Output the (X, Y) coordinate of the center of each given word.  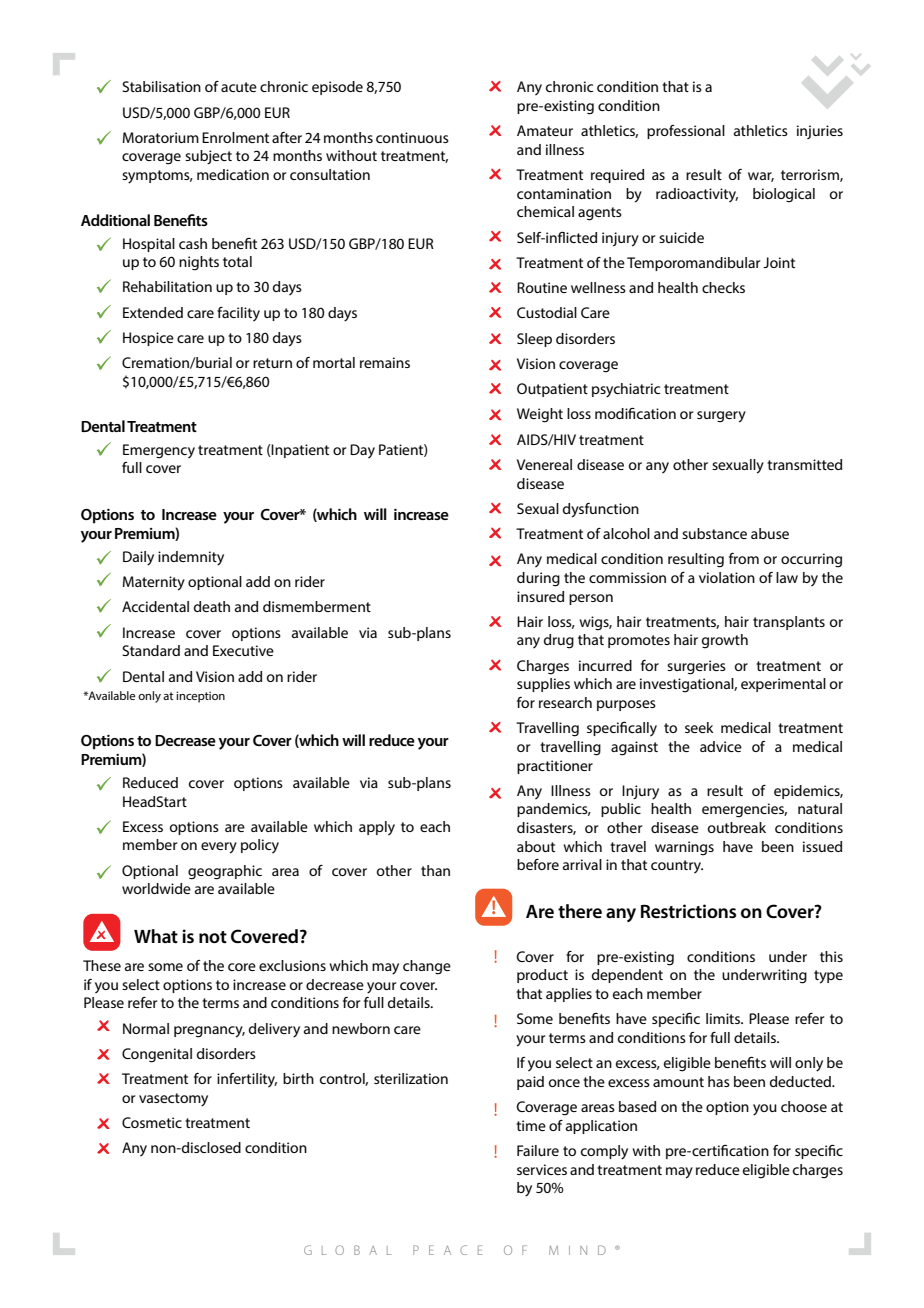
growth (725, 641)
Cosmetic (152, 1122)
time (531, 1125)
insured (540, 596)
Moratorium (161, 137)
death (212, 606)
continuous (412, 137)
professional (686, 132)
